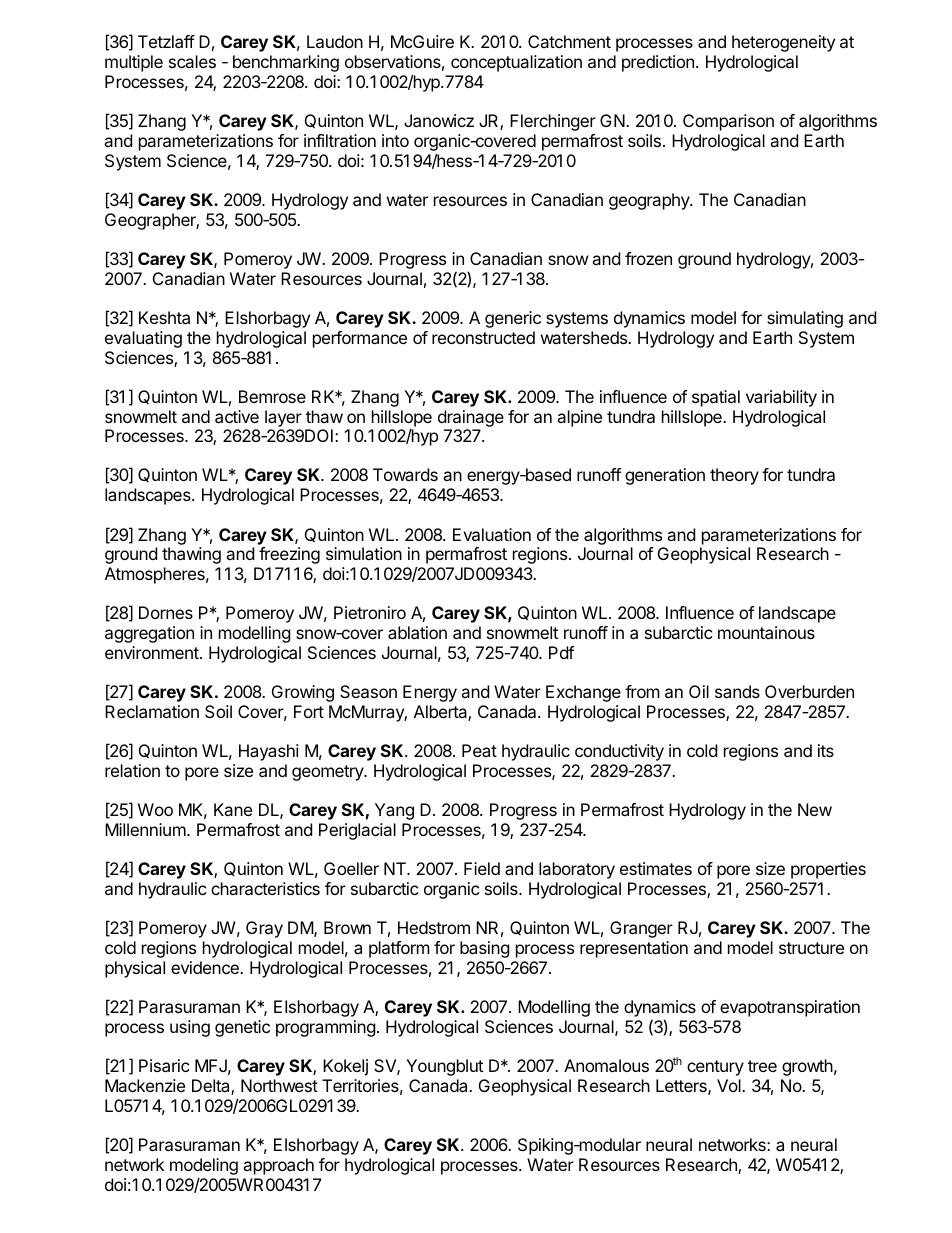  Describe the element at coordinates (783, 43) in the image. I see `heterogeneity` at that location.
